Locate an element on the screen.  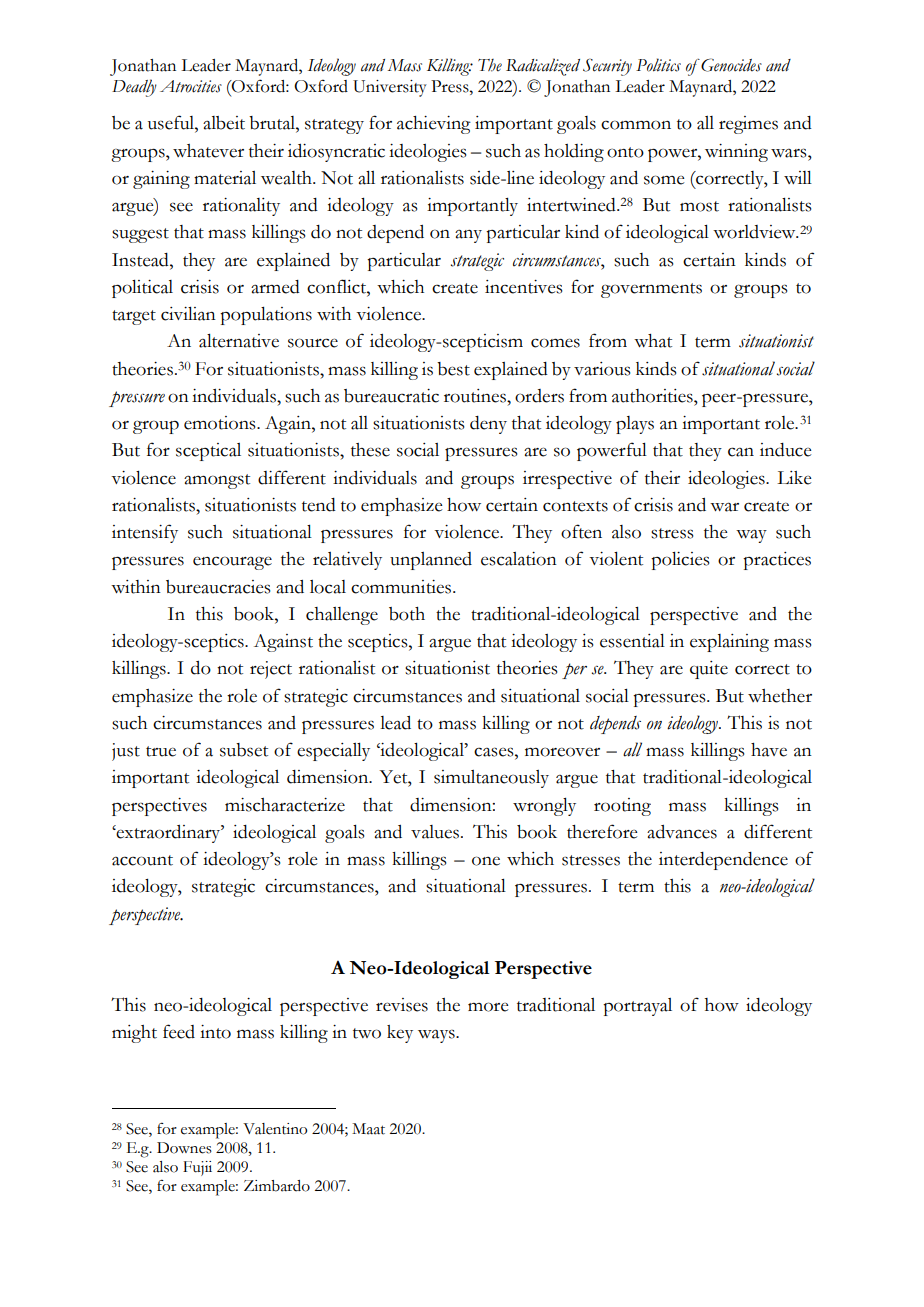
Fujii is located at coordinates (197, 1168).
